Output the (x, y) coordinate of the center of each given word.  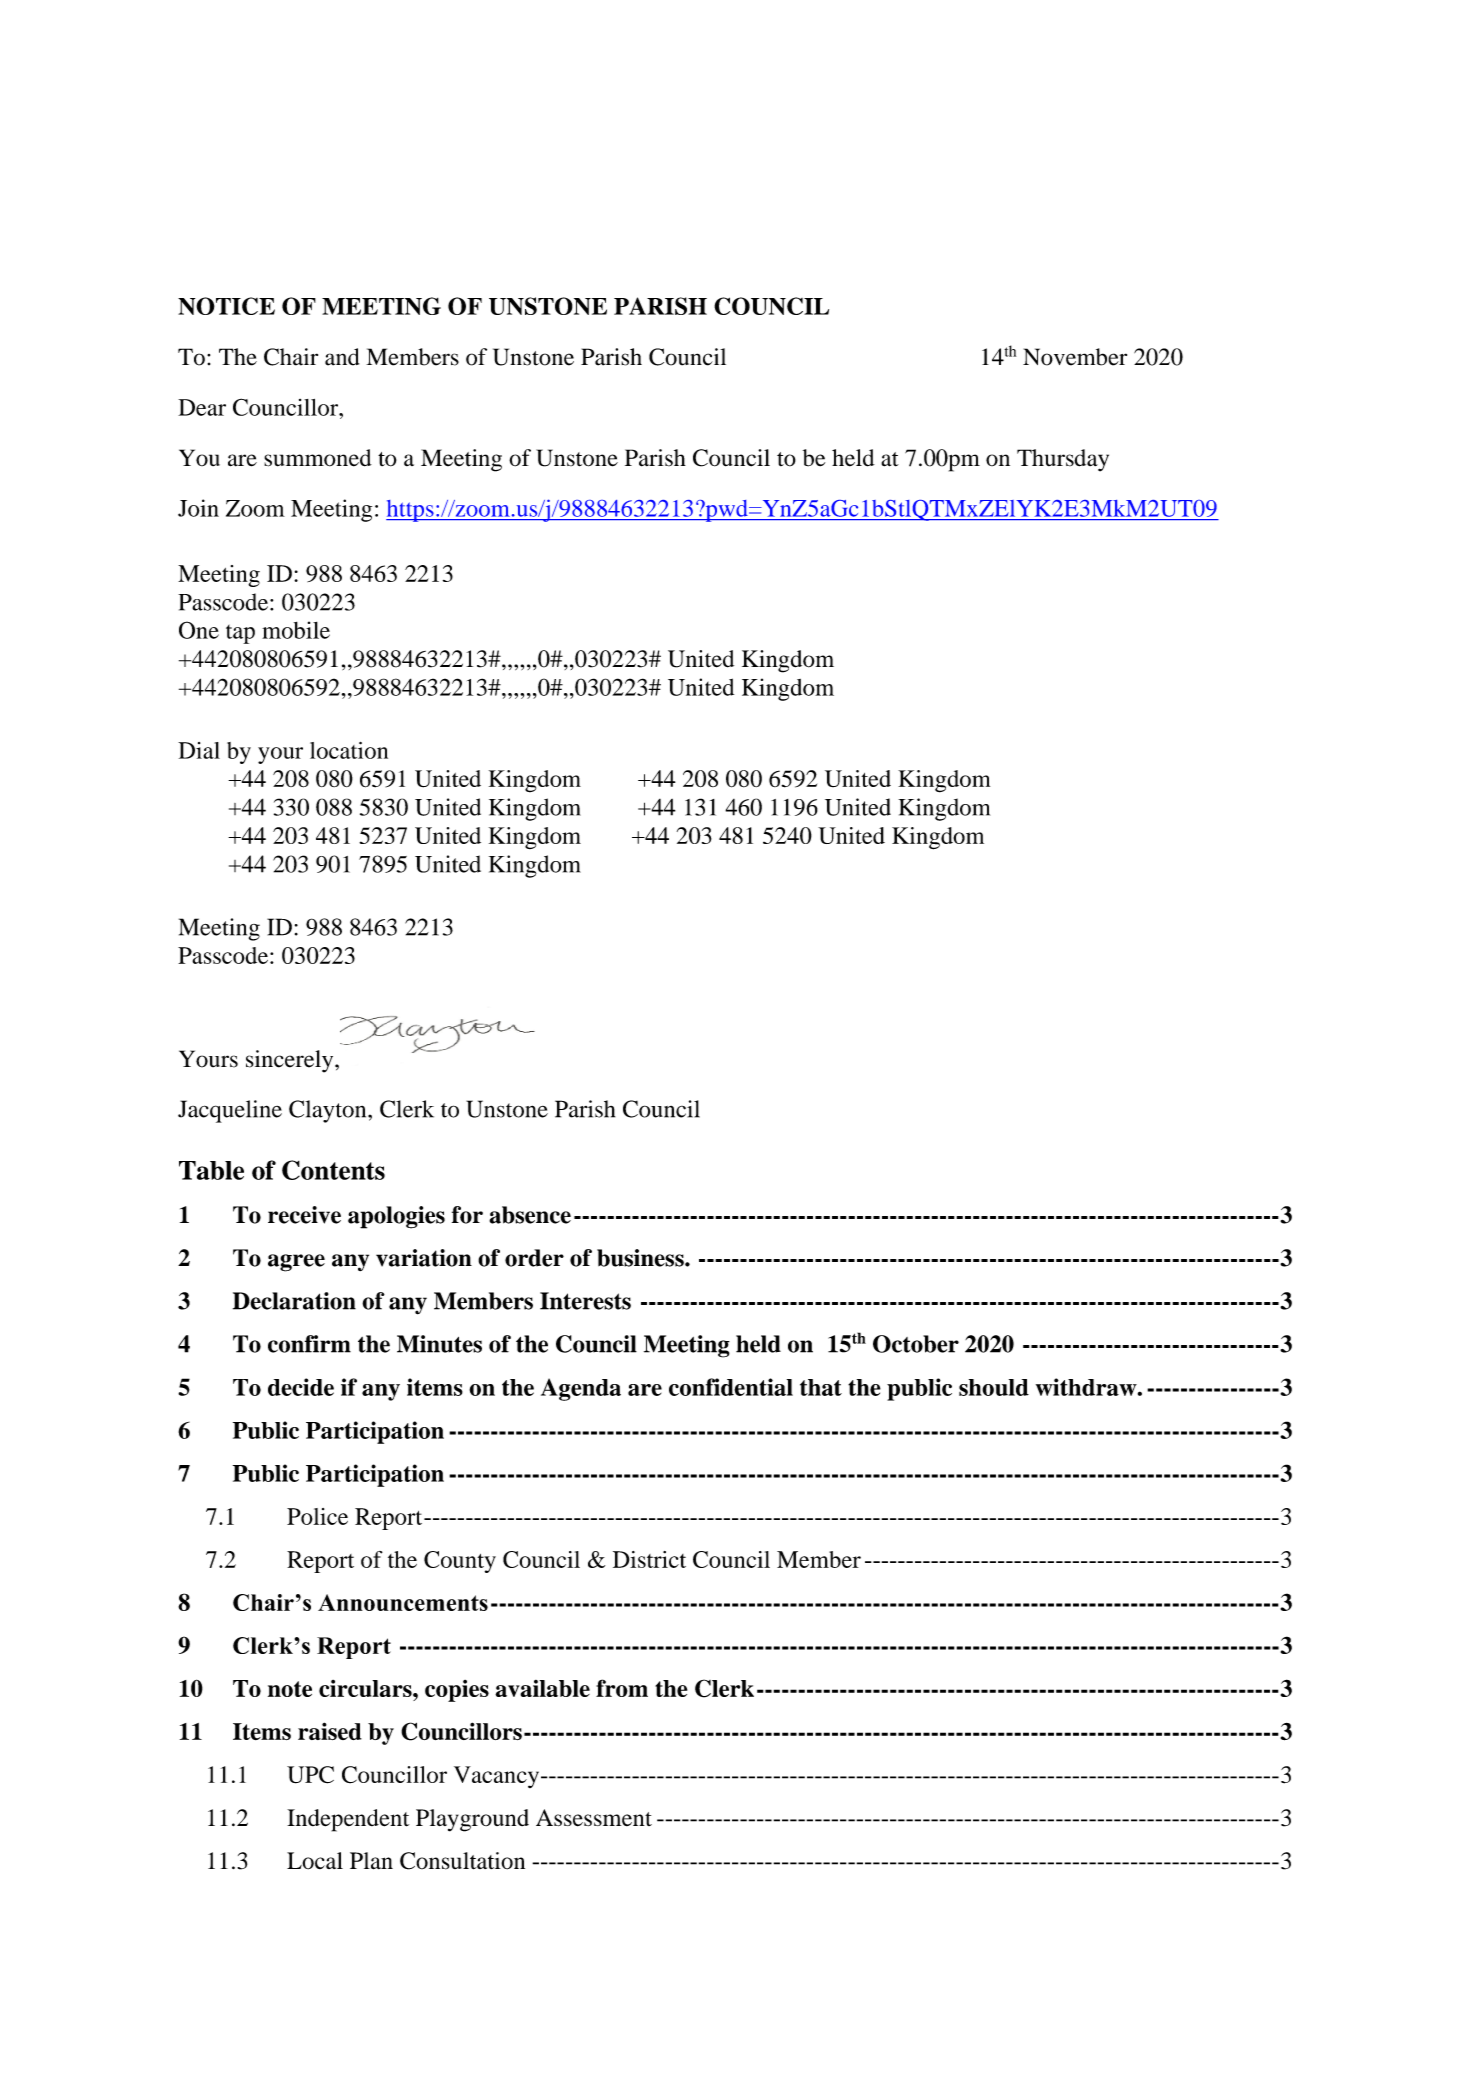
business (641, 1258)
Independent (348, 1820)
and (342, 357)
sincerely (291, 1061)
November (1075, 357)
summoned (318, 458)
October (916, 1344)
